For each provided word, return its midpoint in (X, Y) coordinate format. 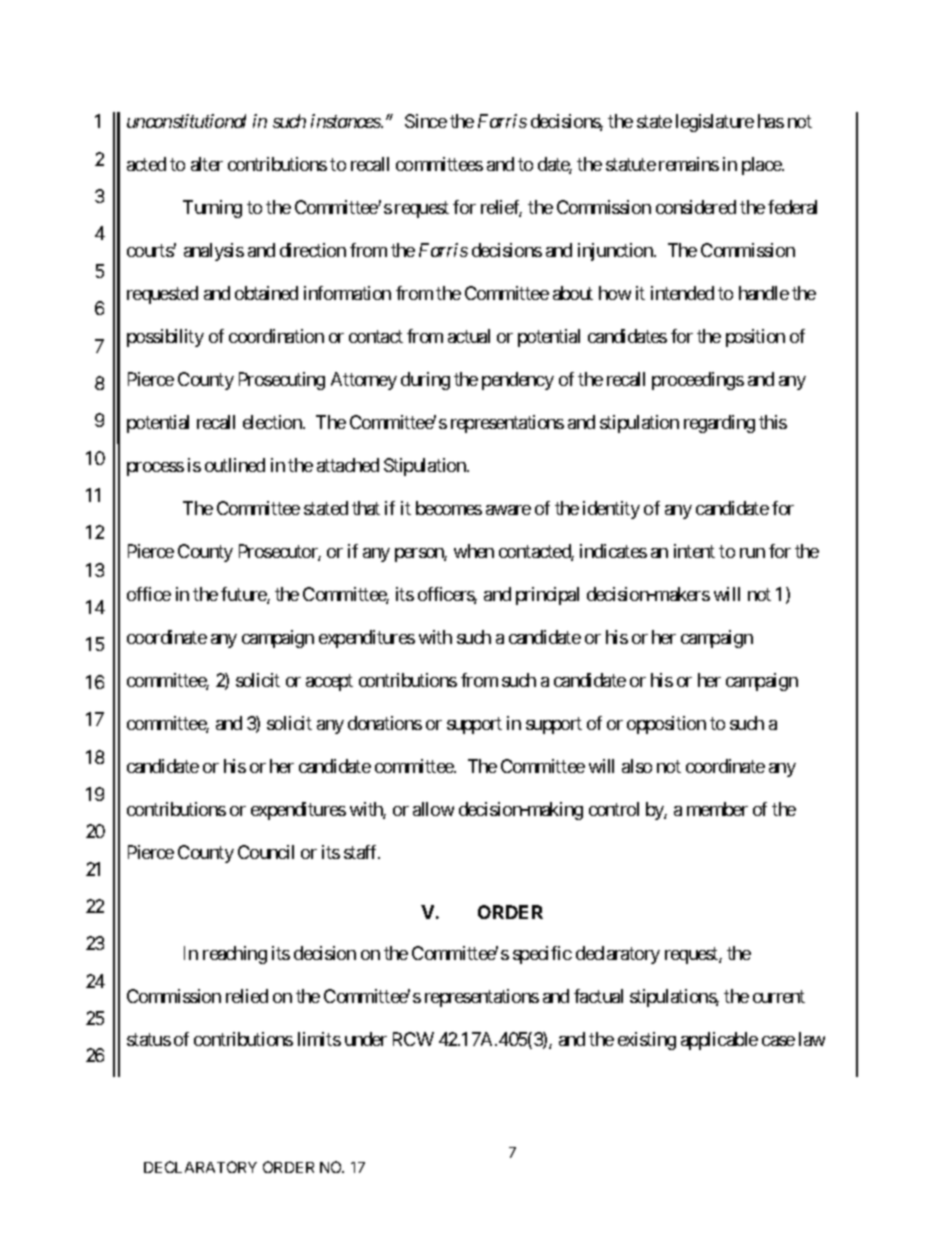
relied (247, 996)
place (762, 166)
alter (207, 164)
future (244, 595)
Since (426, 121)
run (752, 553)
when (474, 551)
